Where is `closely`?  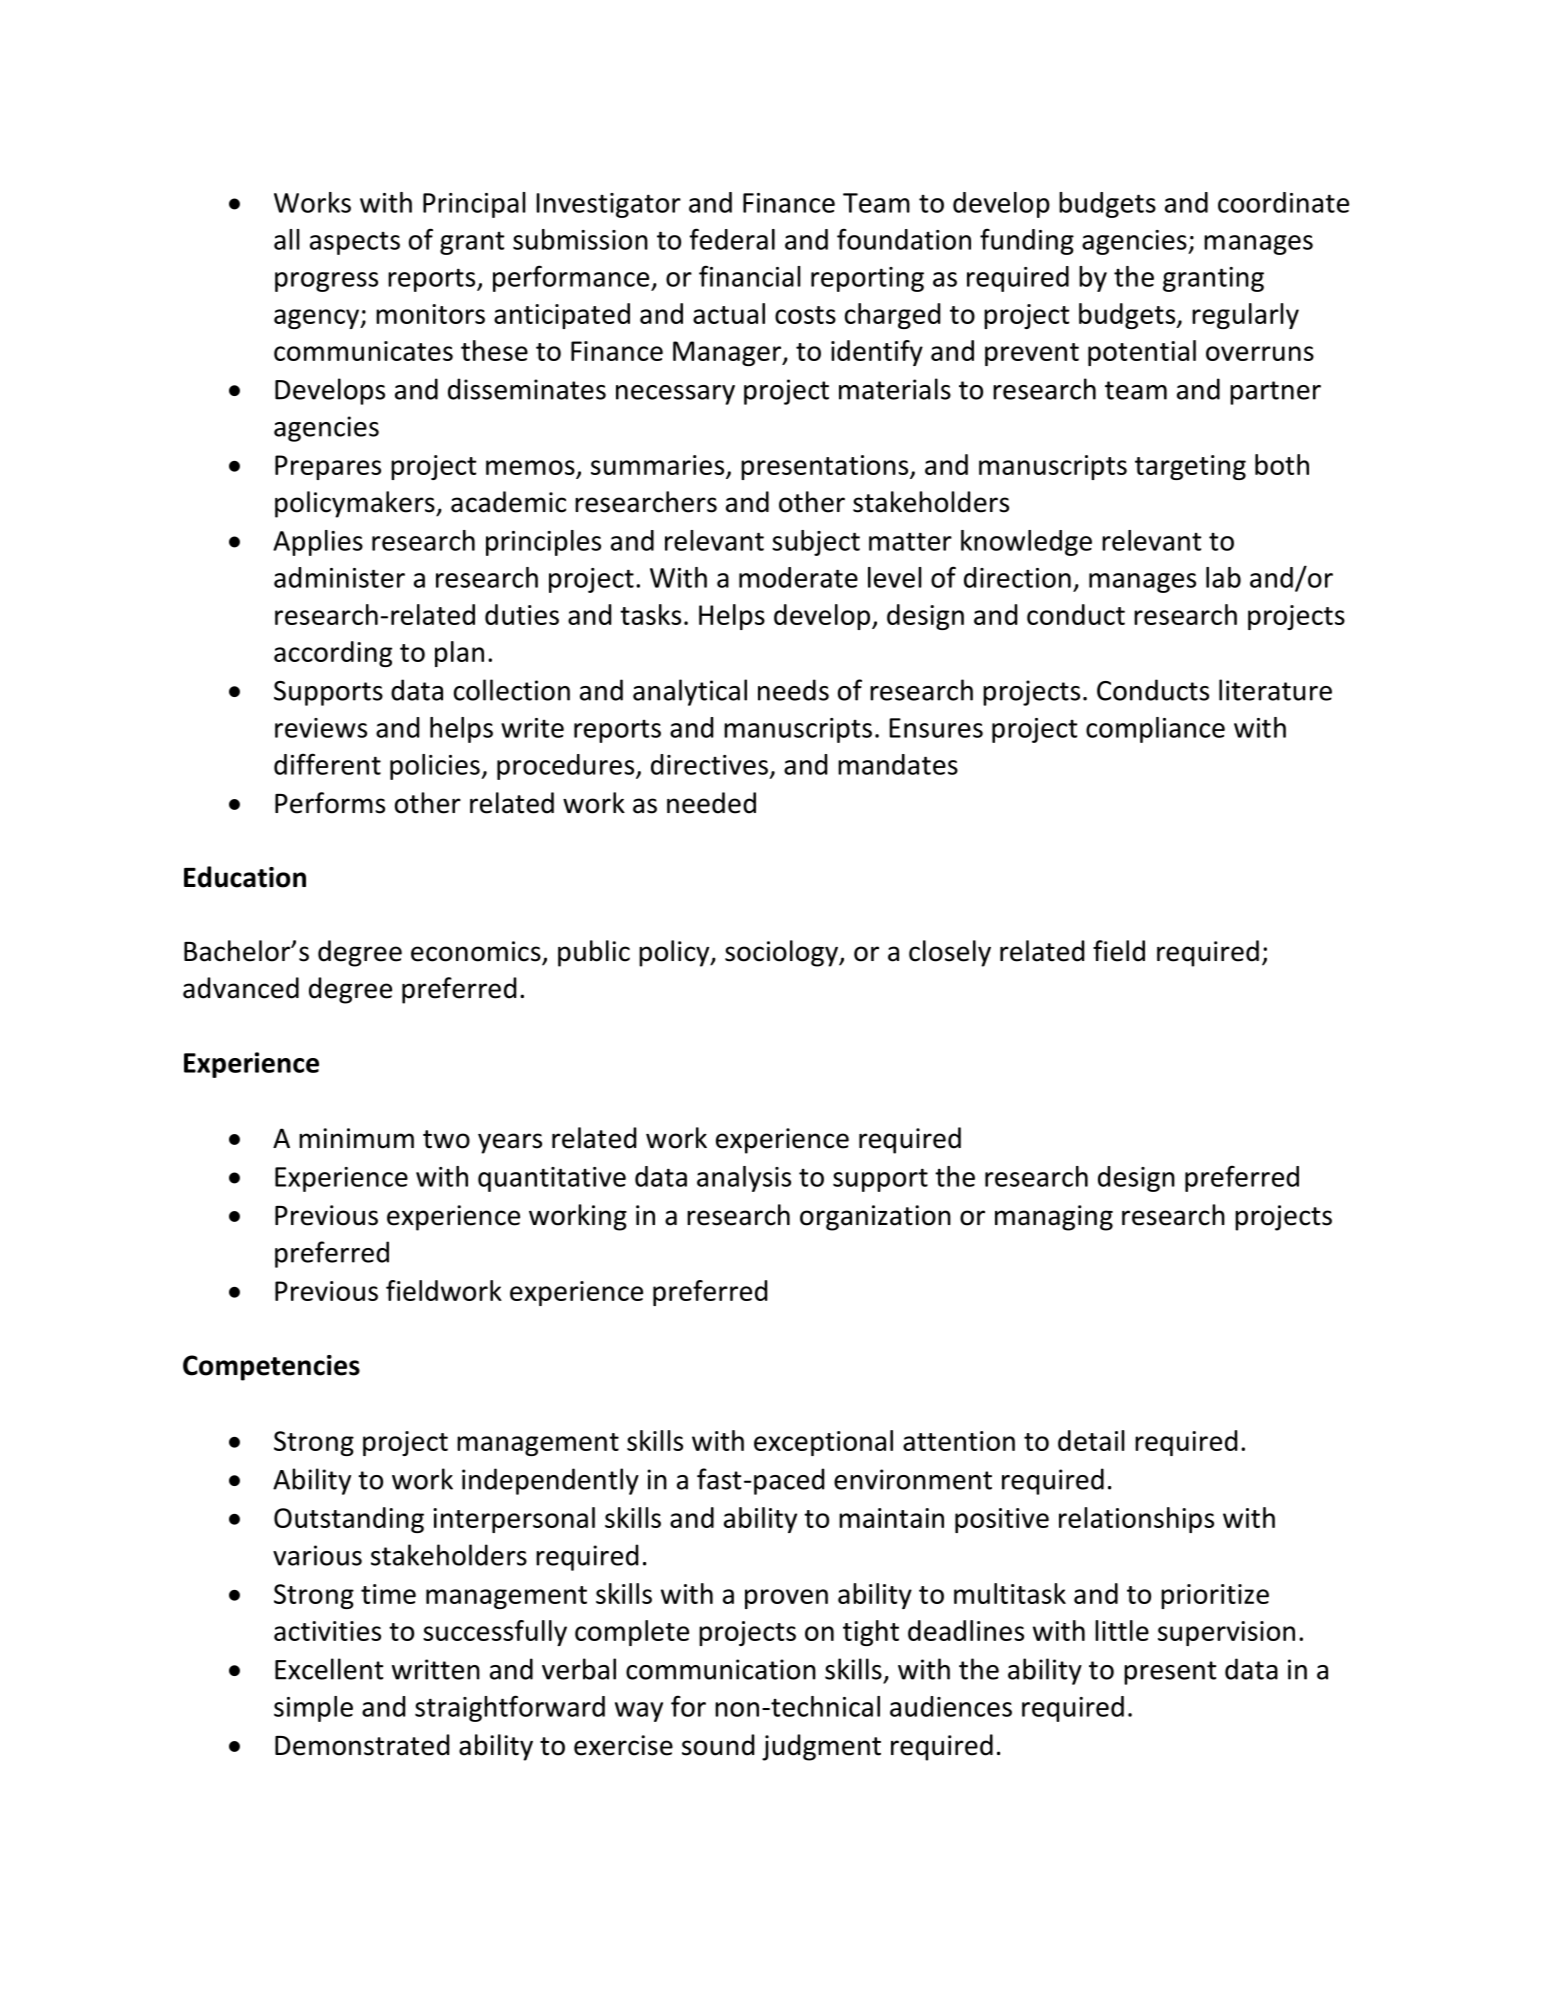
closely is located at coordinates (950, 953).
